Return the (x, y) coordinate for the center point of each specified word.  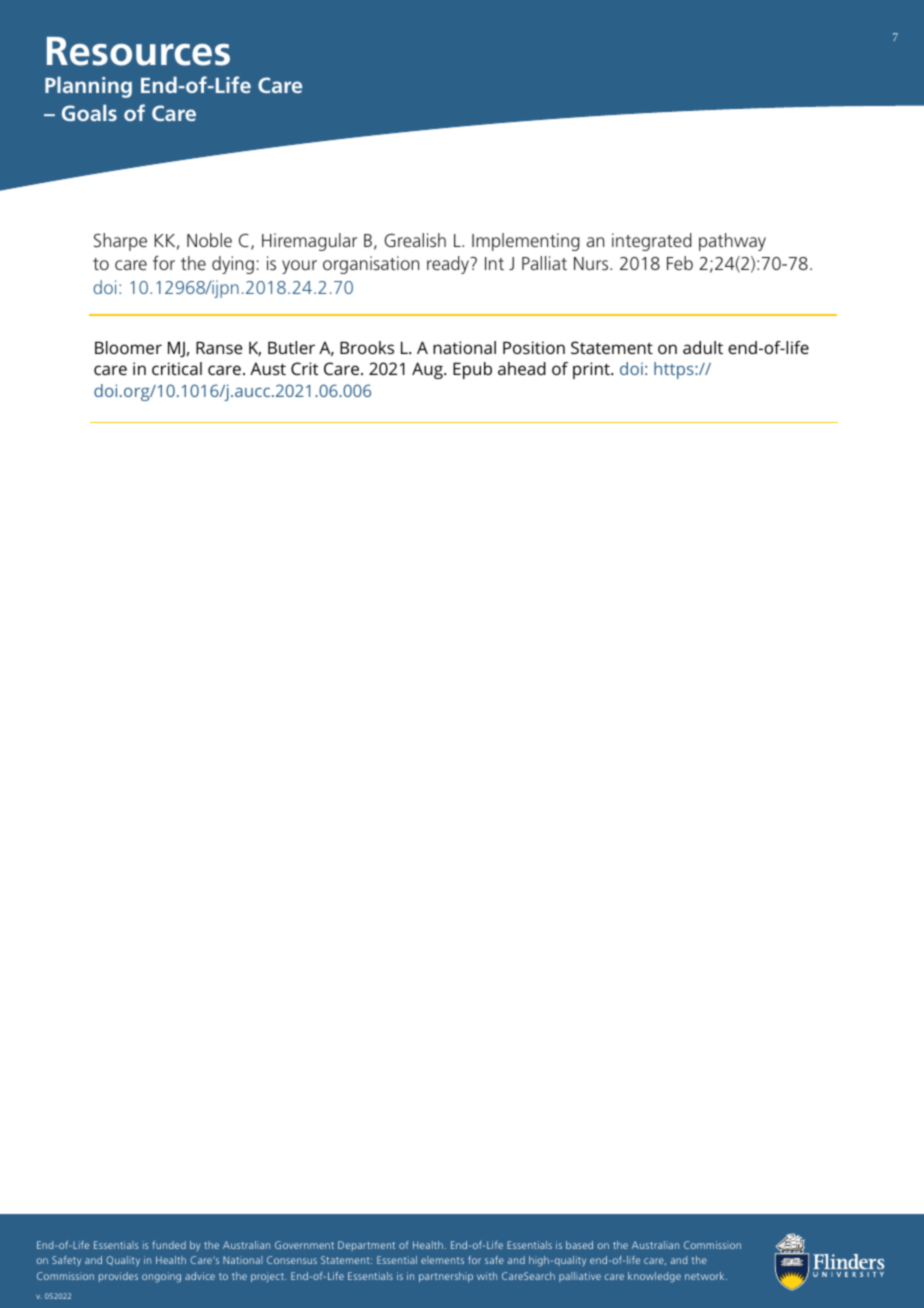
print (592, 370)
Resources (138, 51)
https (675, 370)
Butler (291, 347)
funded (169, 1245)
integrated (652, 242)
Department (366, 1246)
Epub (472, 370)
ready (449, 265)
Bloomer (128, 347)
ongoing (161, 1277)
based (579, 1245)
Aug (428, 370)
